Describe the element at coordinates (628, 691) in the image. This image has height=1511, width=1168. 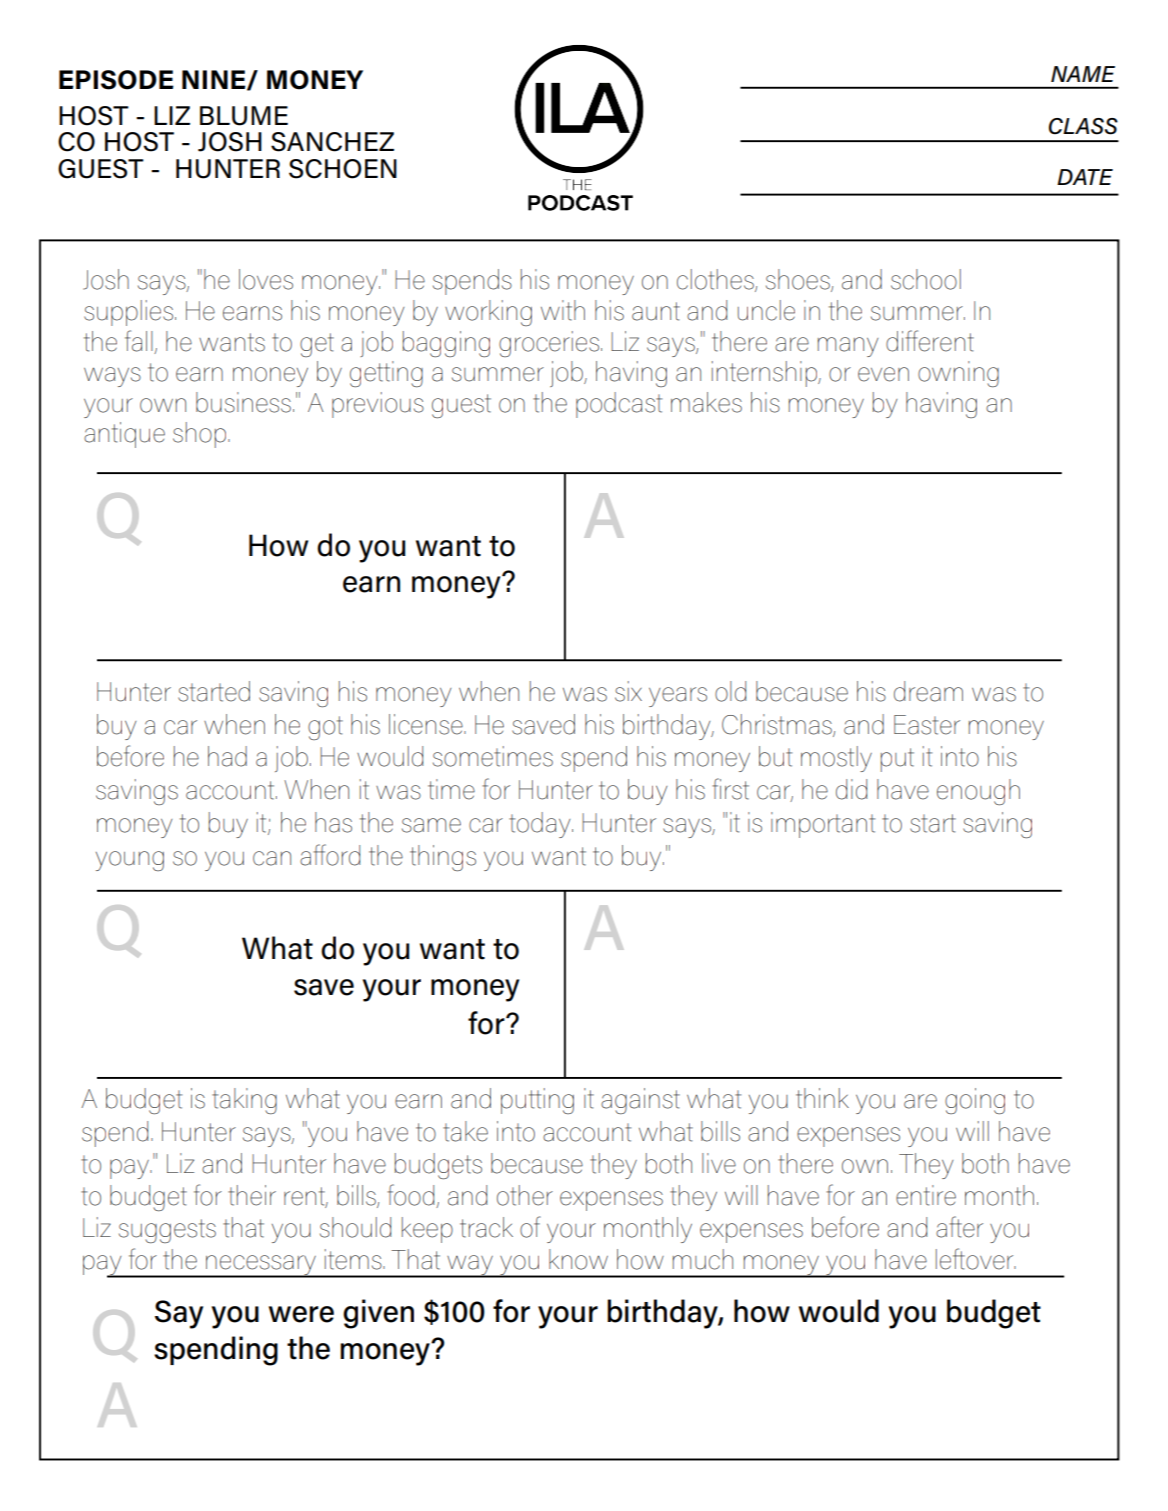
I see `six` at that location.
